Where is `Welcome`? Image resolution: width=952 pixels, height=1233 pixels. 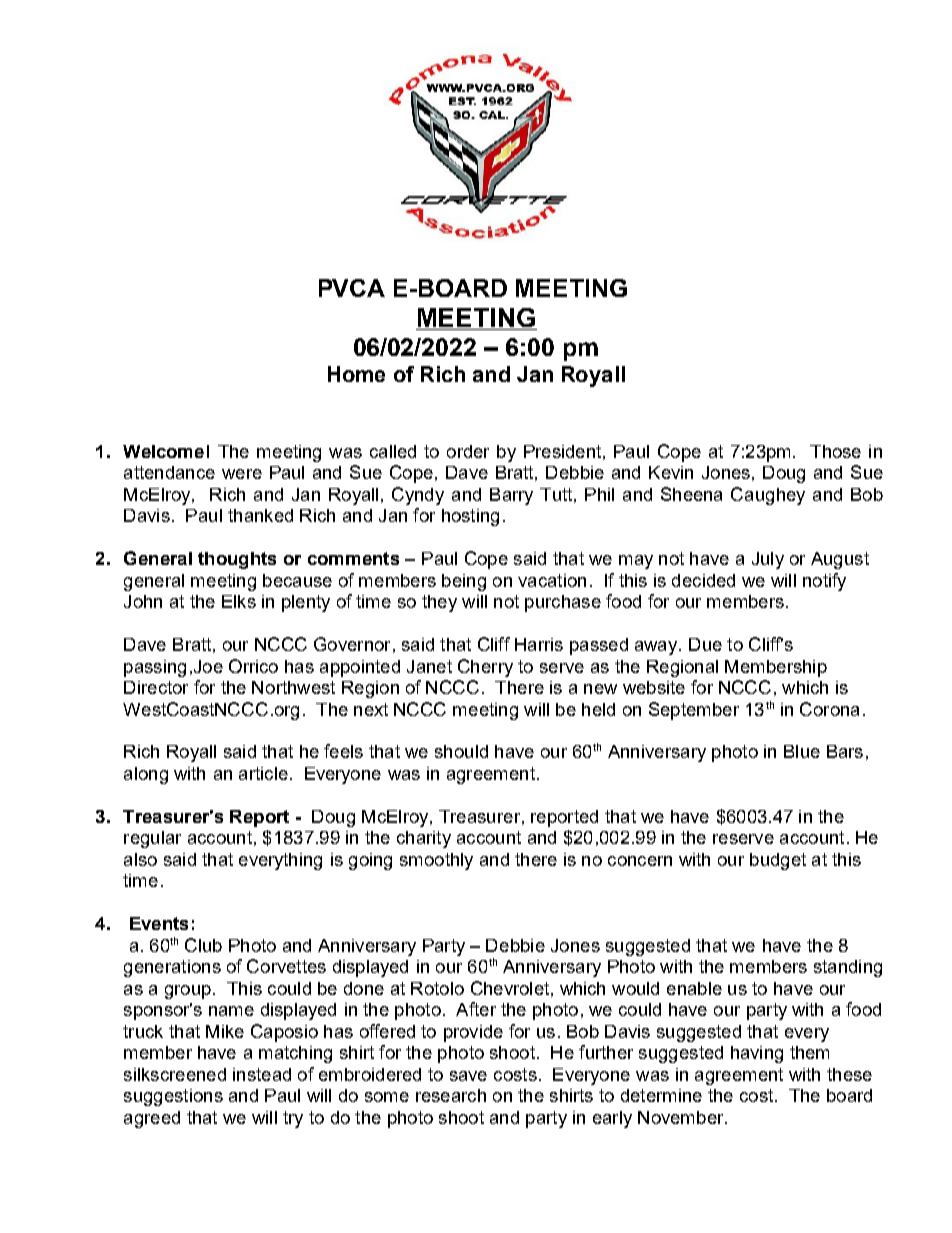 Welcome is located at coordinates (163, 451).
